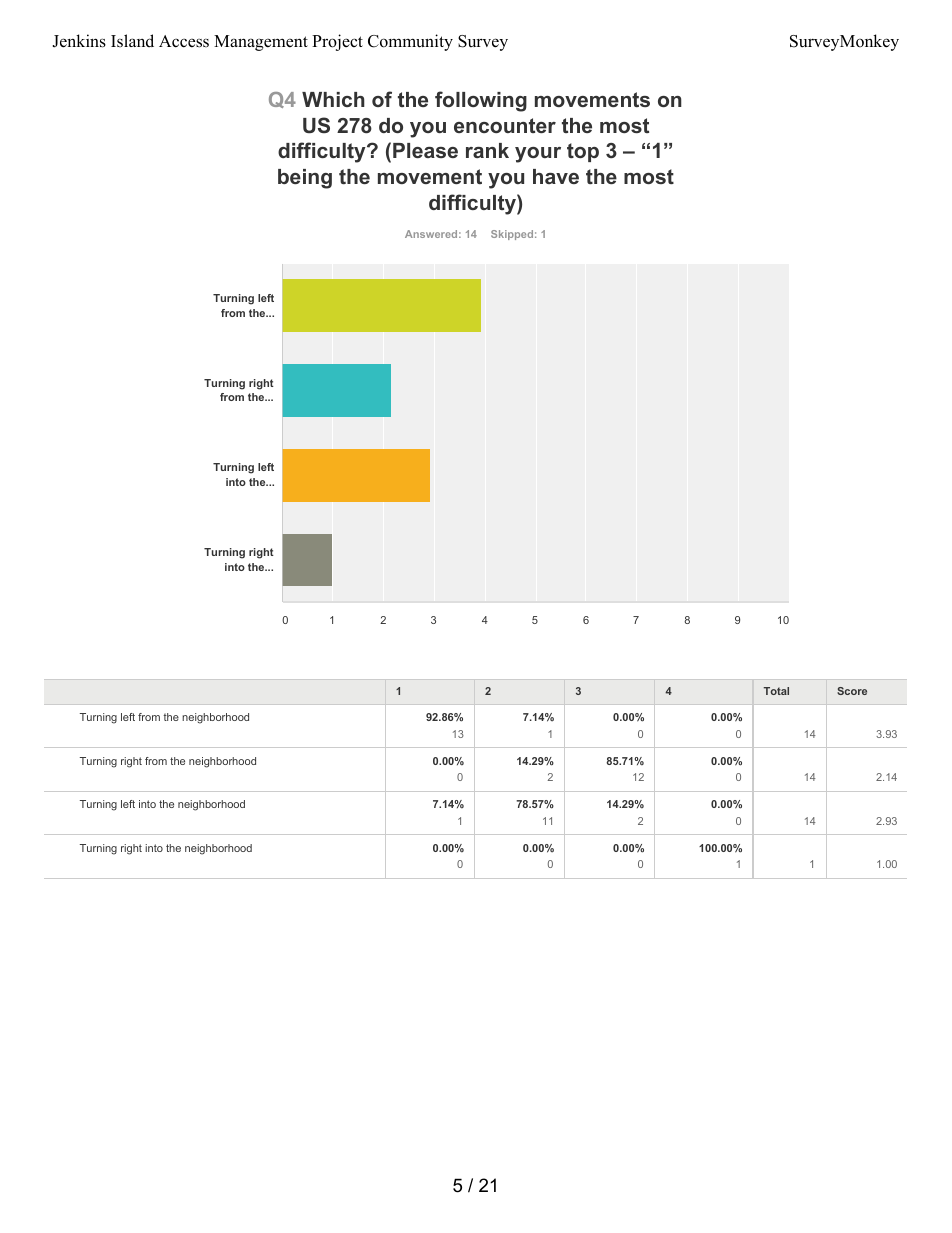 The image size is (952, 1233). Describe the element at coordinates (481, 101) in the image. I see `following` at that location.
